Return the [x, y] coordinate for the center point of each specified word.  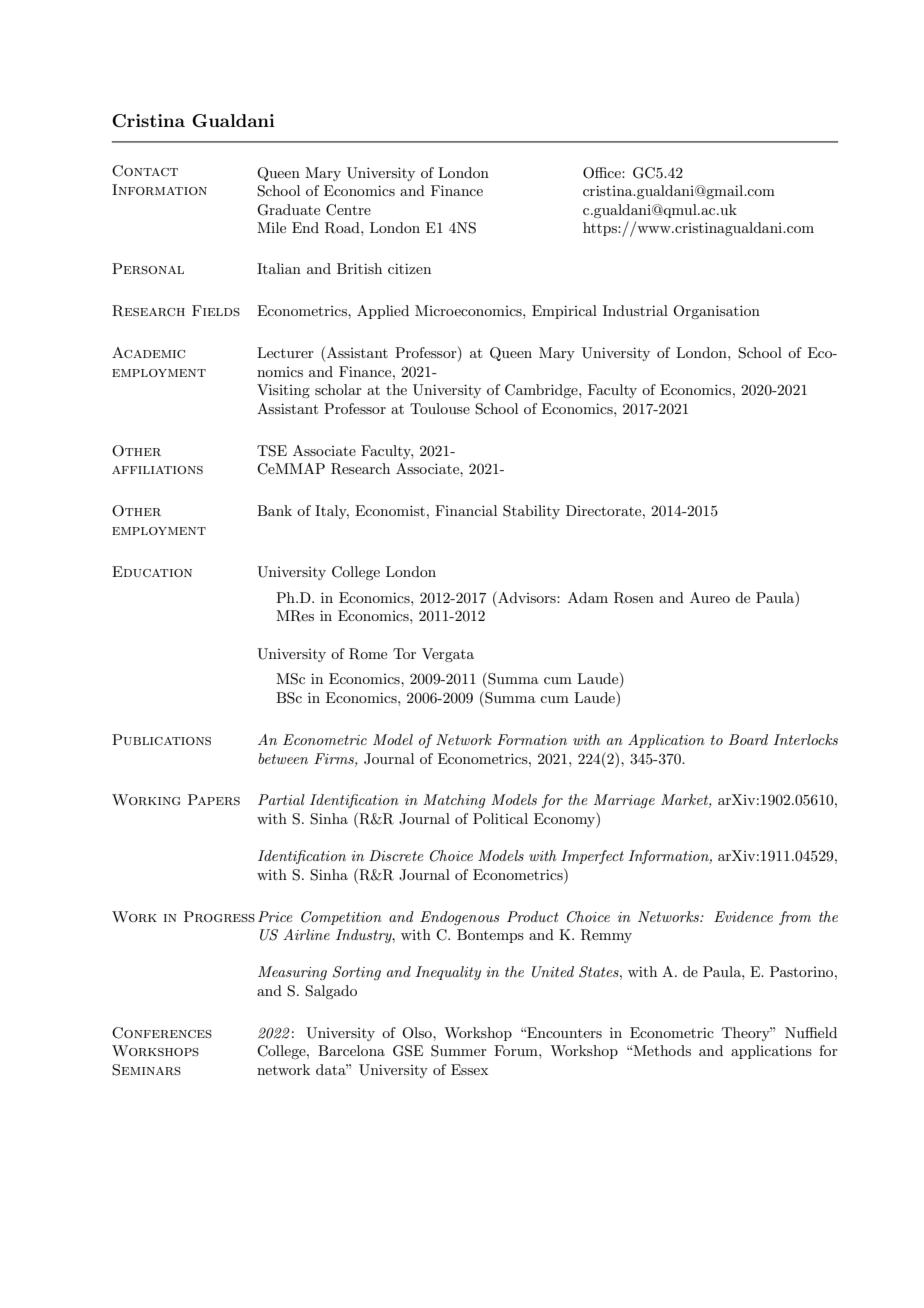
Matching [454, 801]
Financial [466, 510]
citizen [409, 268]
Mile [271, 227]
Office [603, 173]
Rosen [634, 598]
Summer [459, 1051]
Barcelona [351, 1050]
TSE [272, 451]
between [283, 758]
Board [748, 739]
